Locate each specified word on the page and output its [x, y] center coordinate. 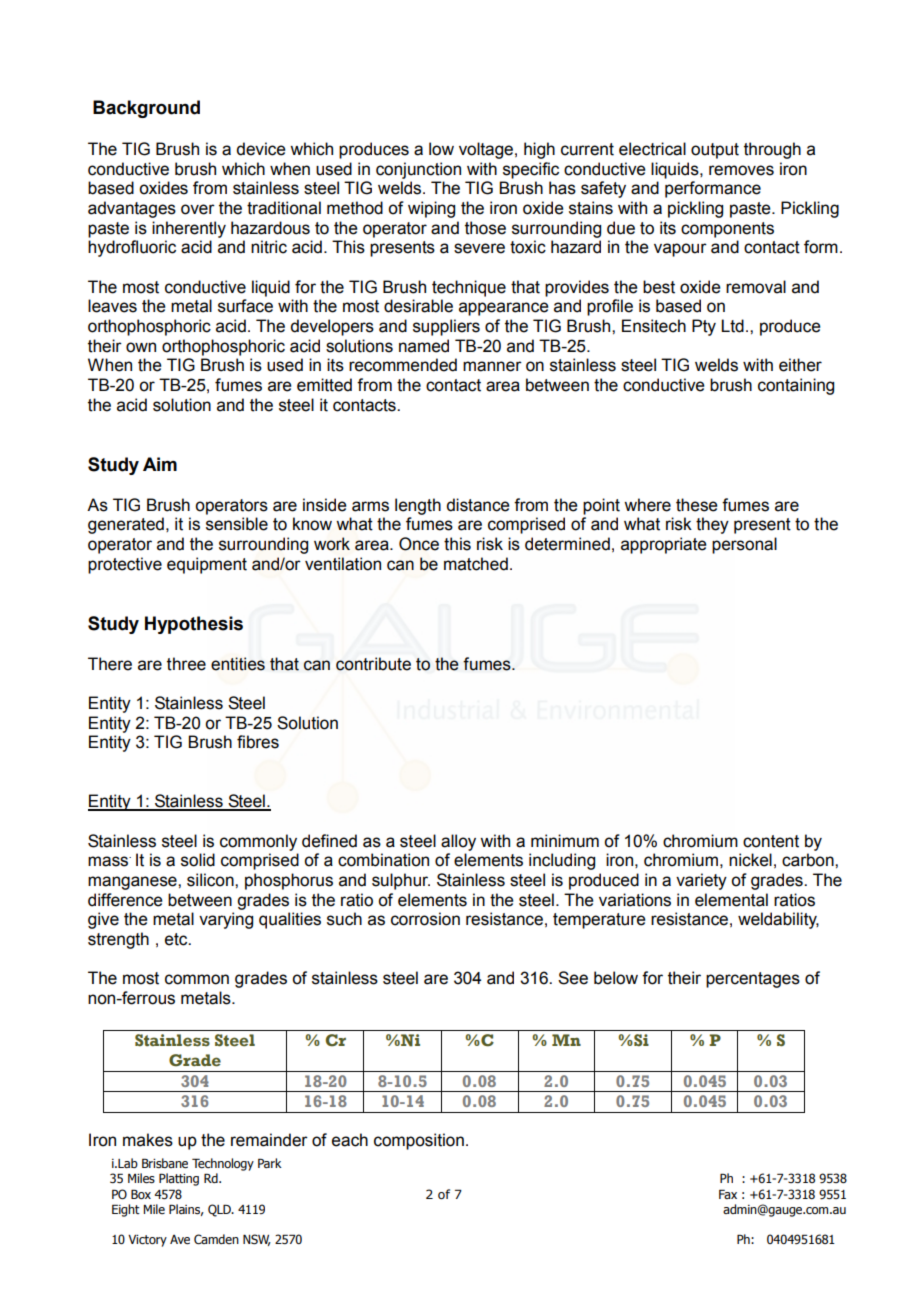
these [697, 505]
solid [198, 860]
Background [146, 109]
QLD [220, 1210]
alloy [458, 842]
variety [701, 881]
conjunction [418, 170]
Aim [160, 464]
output [715, 151]
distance [478, 505]
